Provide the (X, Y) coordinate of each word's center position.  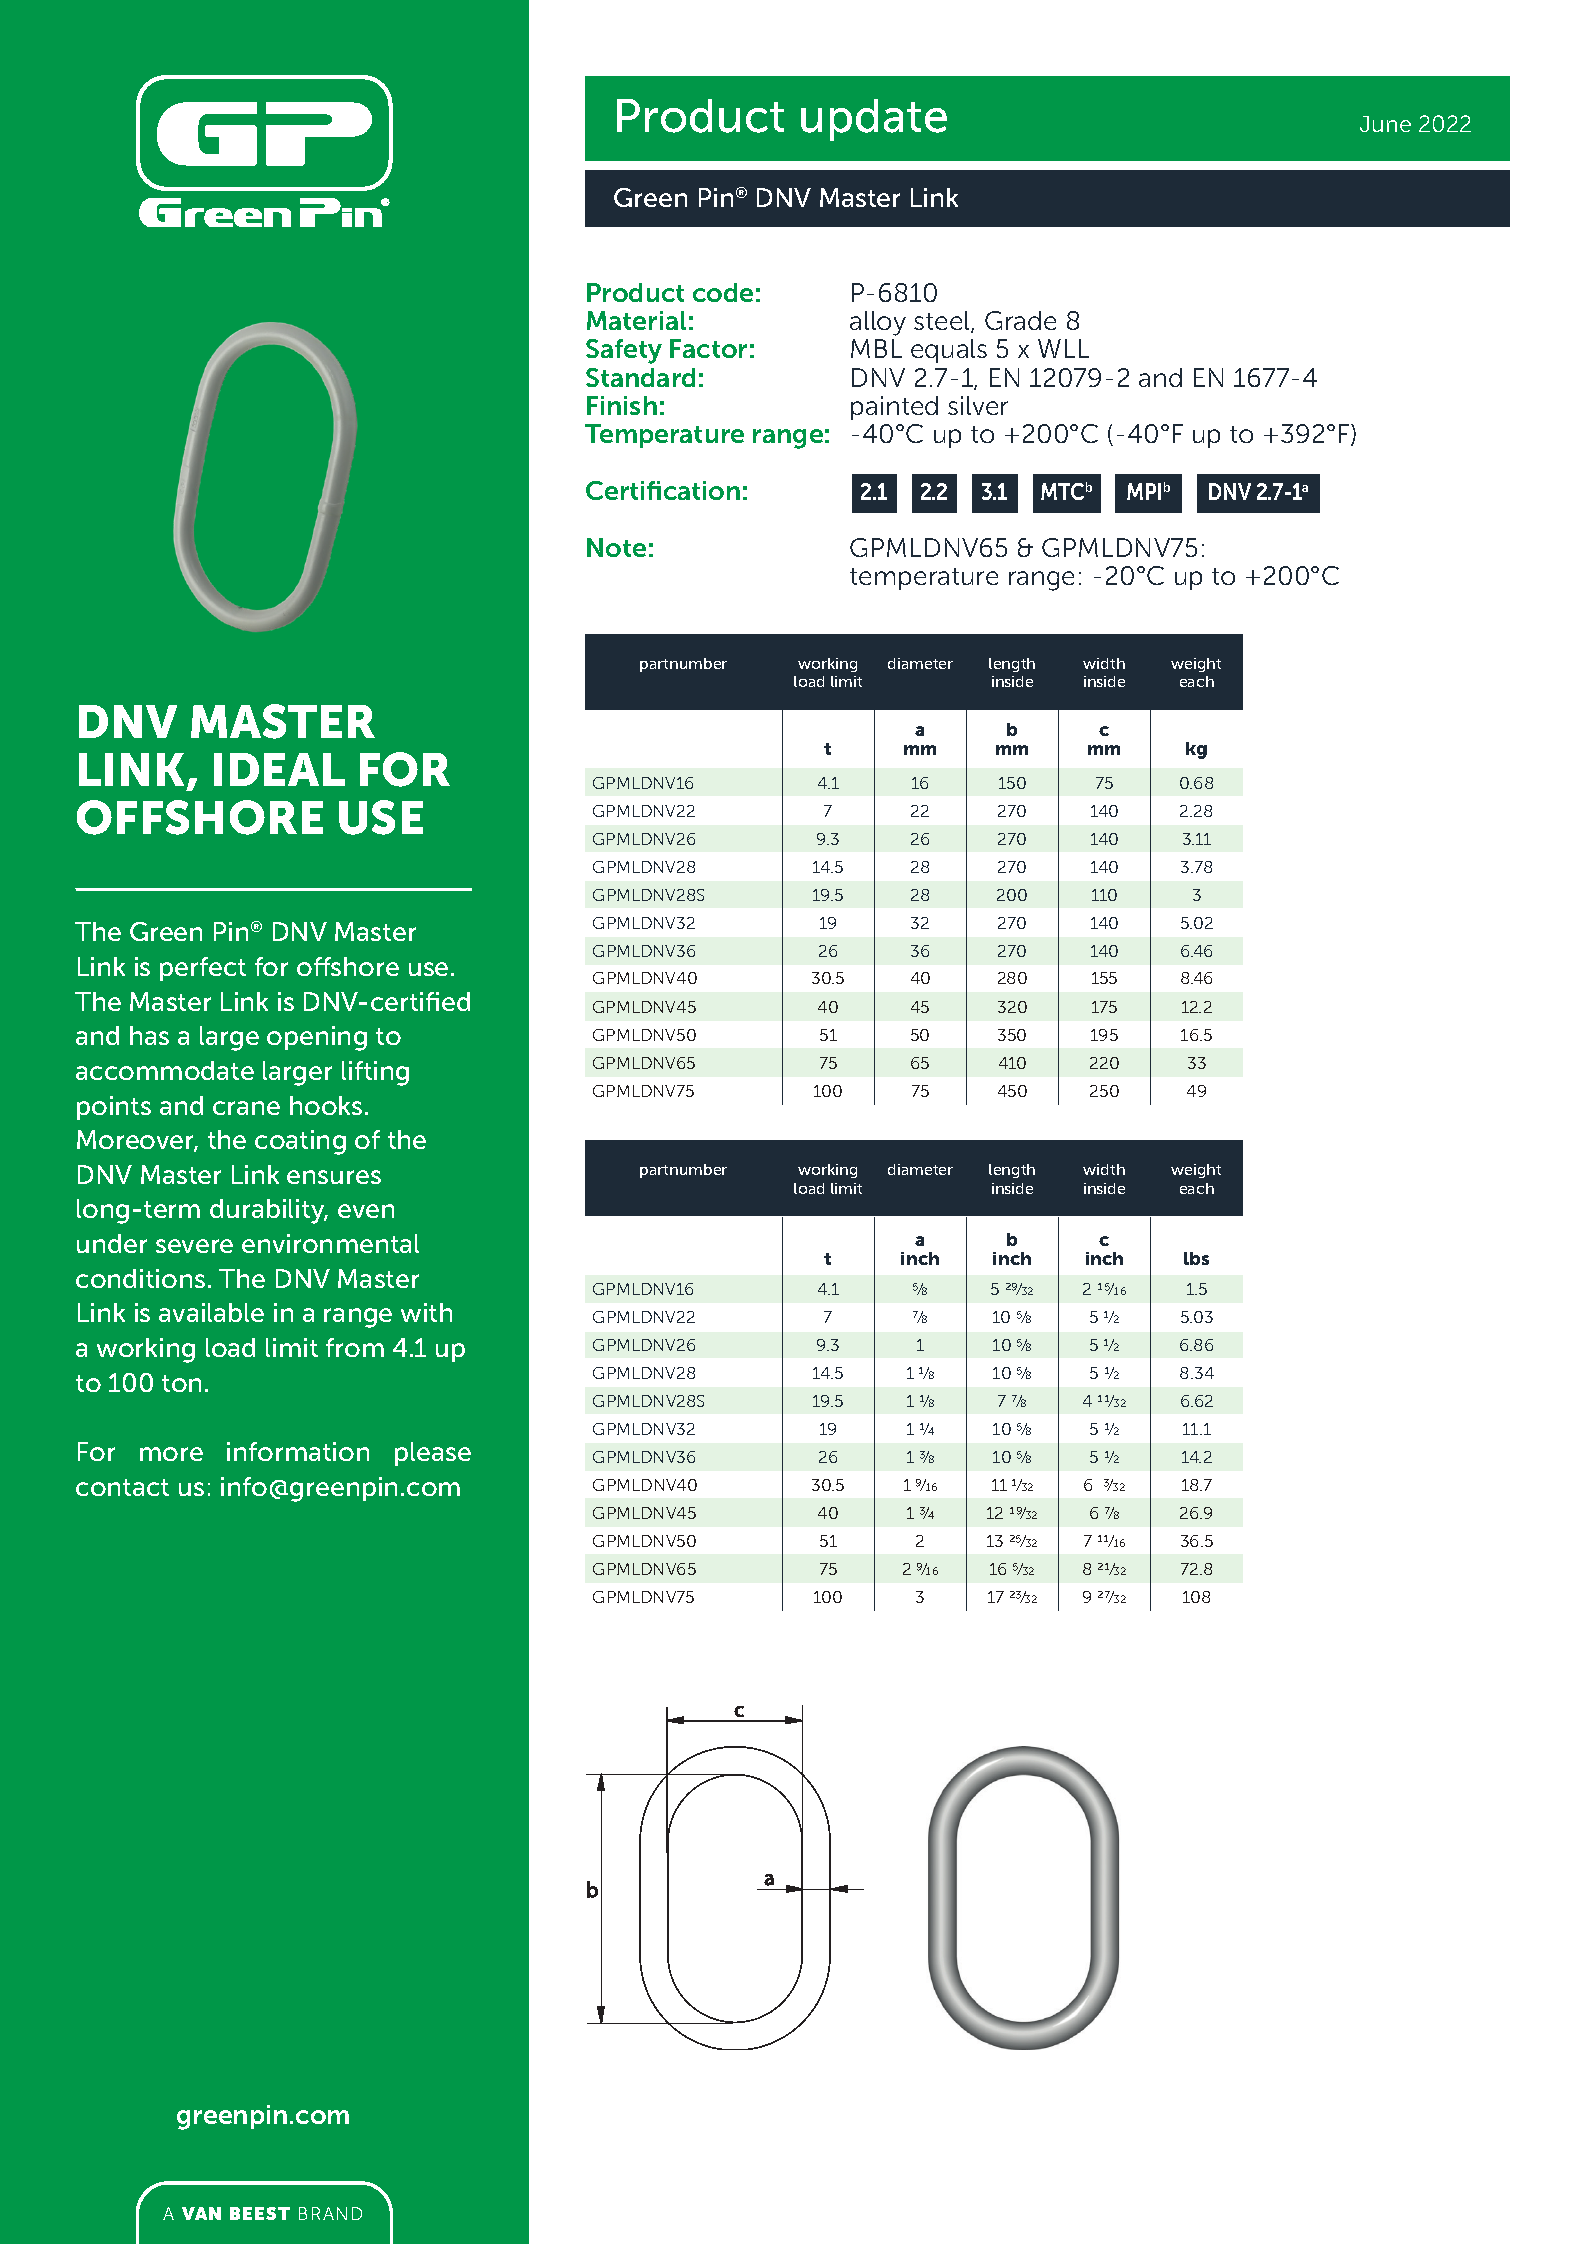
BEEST (260, 2213)
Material (636, 320)
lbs (1196, 1258)
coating (300, 1142)
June (1385, 124)
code (723, 292)
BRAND (330, 2213)
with (426, 1312)
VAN (201, 2213)
